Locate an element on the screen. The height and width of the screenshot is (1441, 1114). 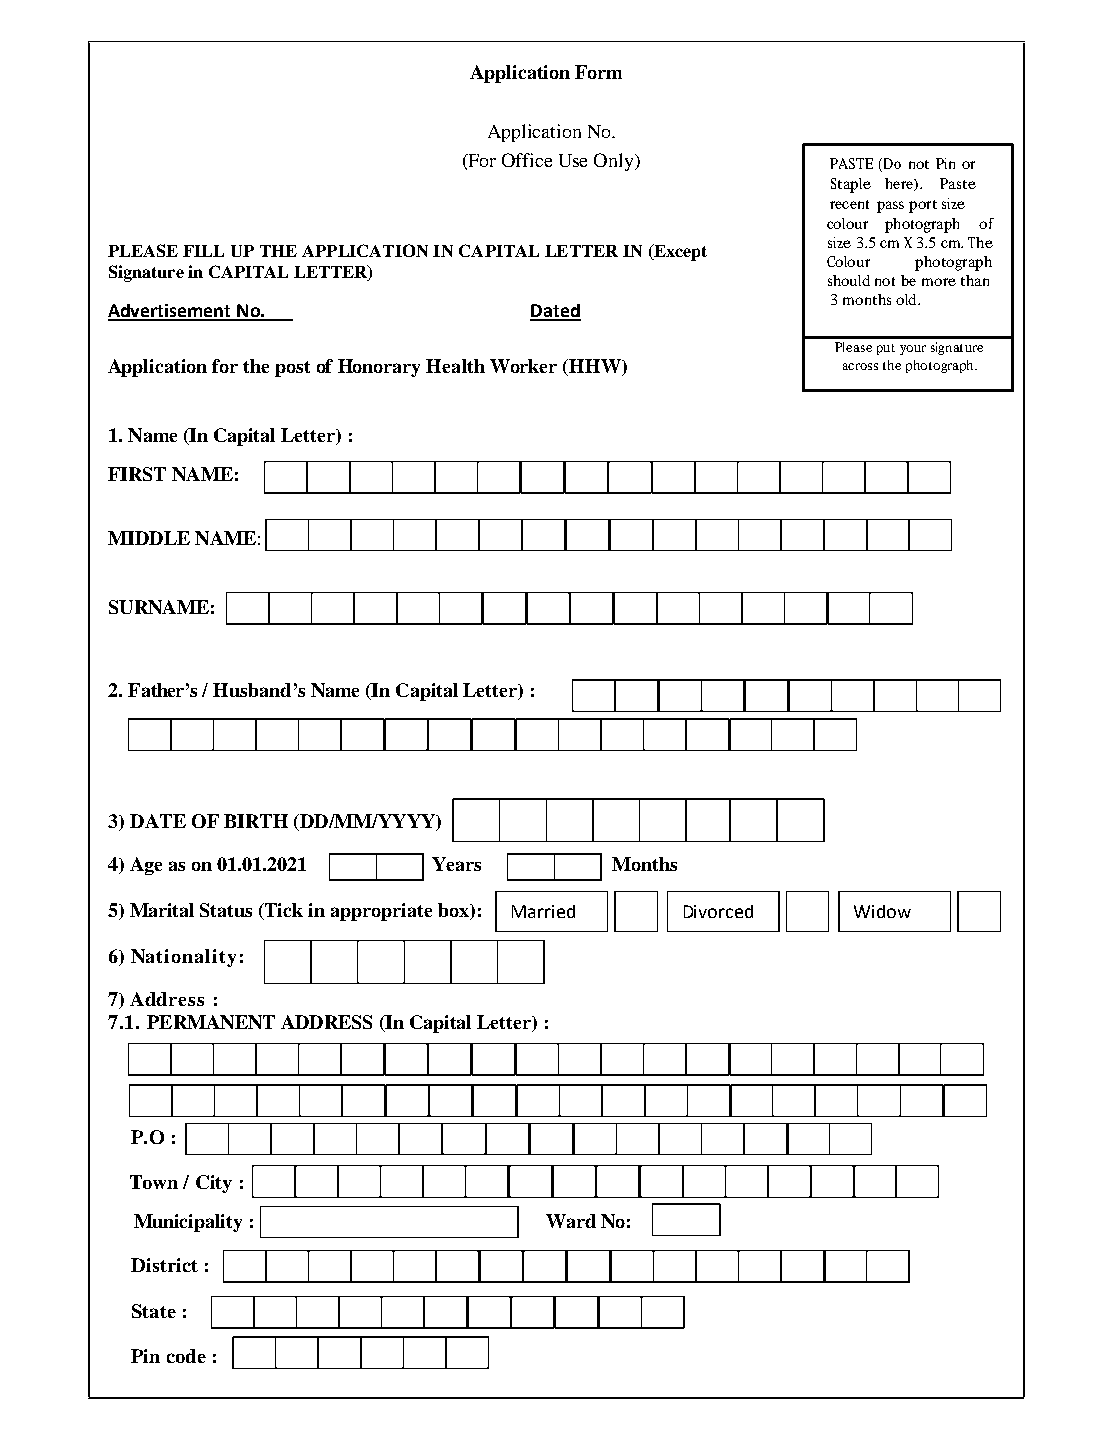
Widow is located at coordinates (882, 911).
